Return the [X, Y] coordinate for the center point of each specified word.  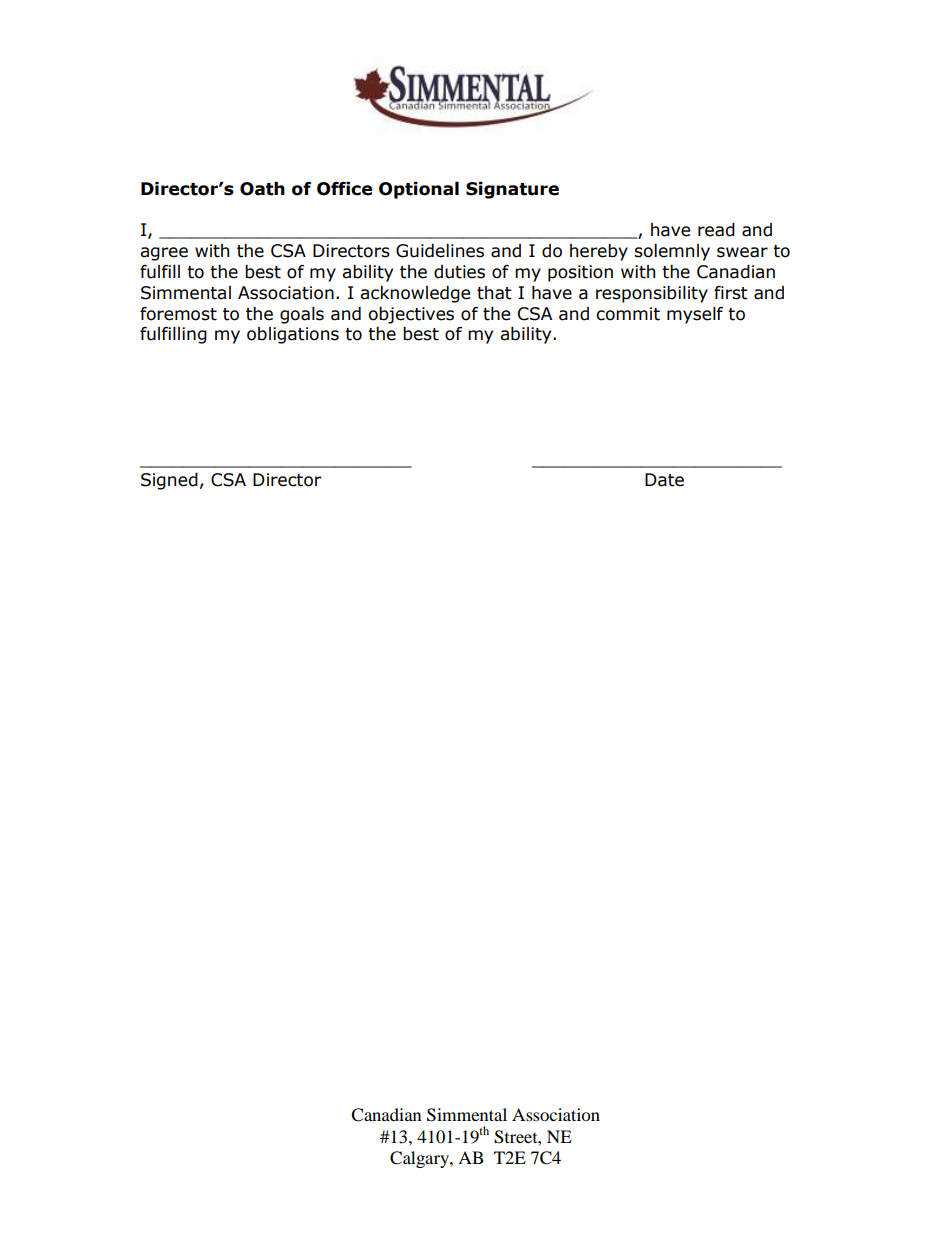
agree [164, 254]
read [716, 230]
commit [628, 314]
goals [302, 315]
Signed [169, 481]
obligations [293, 335]
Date [664, 480]
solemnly [672, 252]
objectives [411, 315]
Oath [262, 189]
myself [695, 315]
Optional [419, 190]
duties [459, 272]
